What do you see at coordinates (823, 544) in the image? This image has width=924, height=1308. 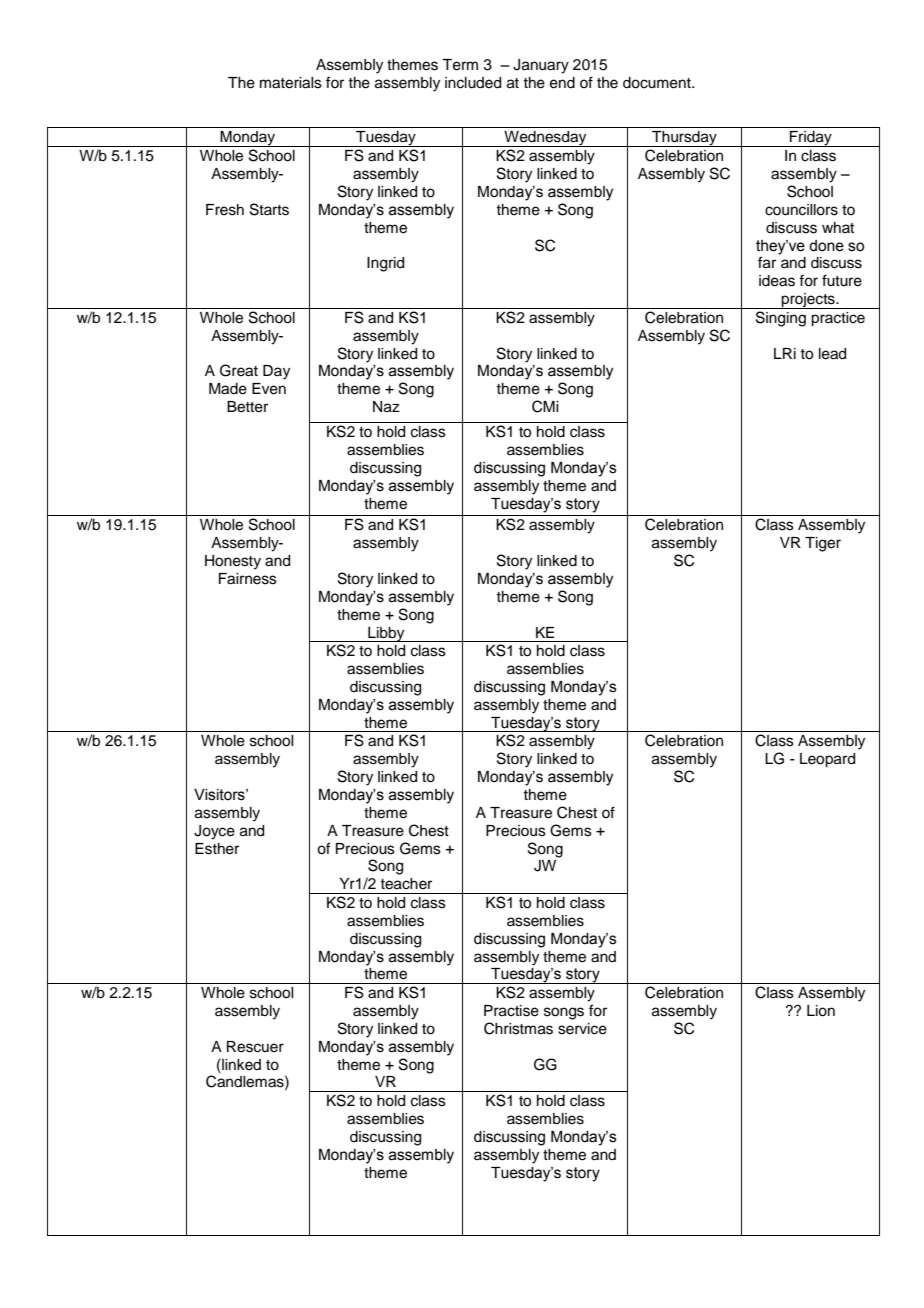 I see `Tiger` at bounding box center [823, 544].
